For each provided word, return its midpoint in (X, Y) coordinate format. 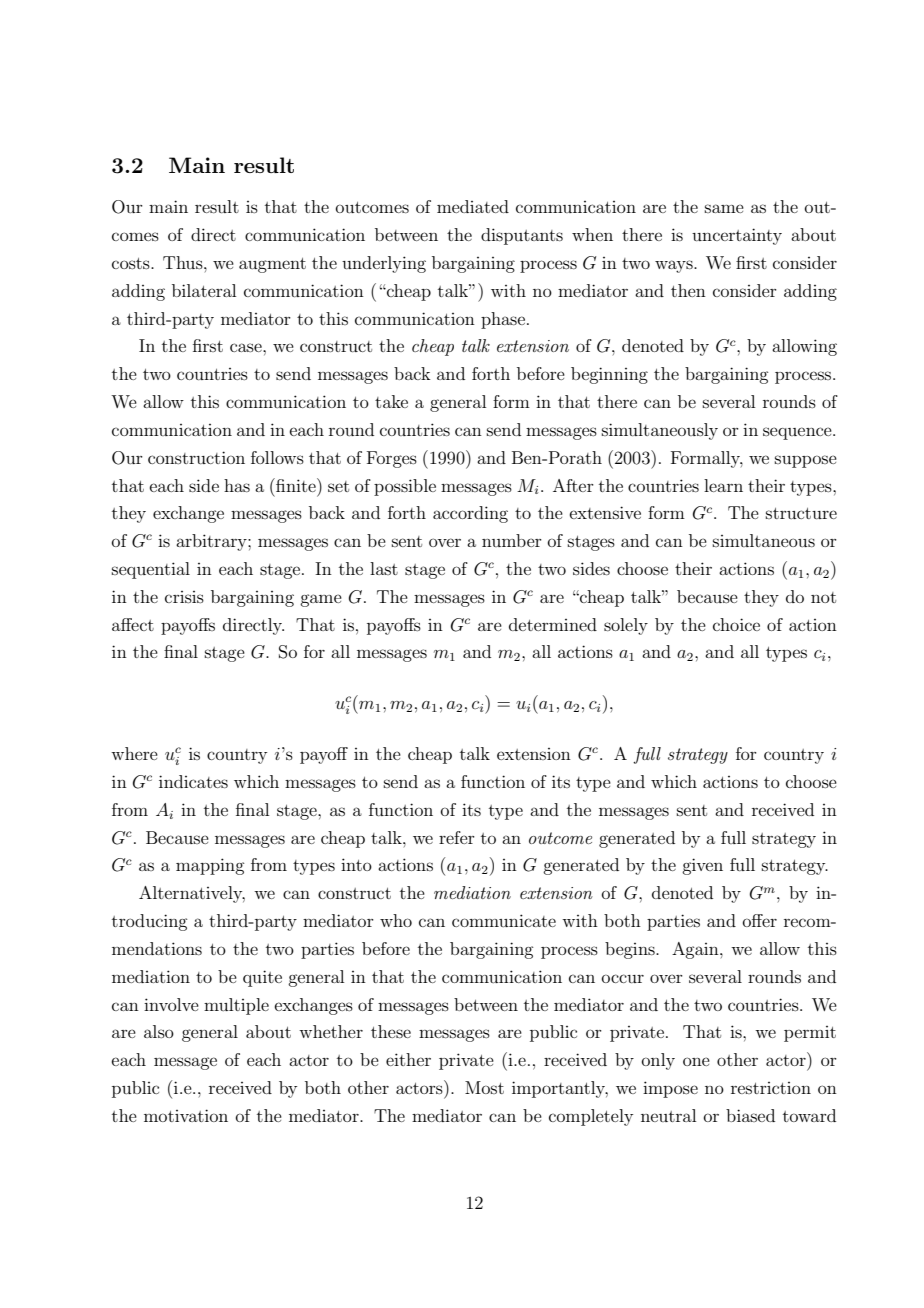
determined (553, 624)
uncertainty (737, 236)
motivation (186, 1115)
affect (133, 624)
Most (484, 1087)
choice (736, 624)
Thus (184, 262)
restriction (771, 1088)
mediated (473, 206)
